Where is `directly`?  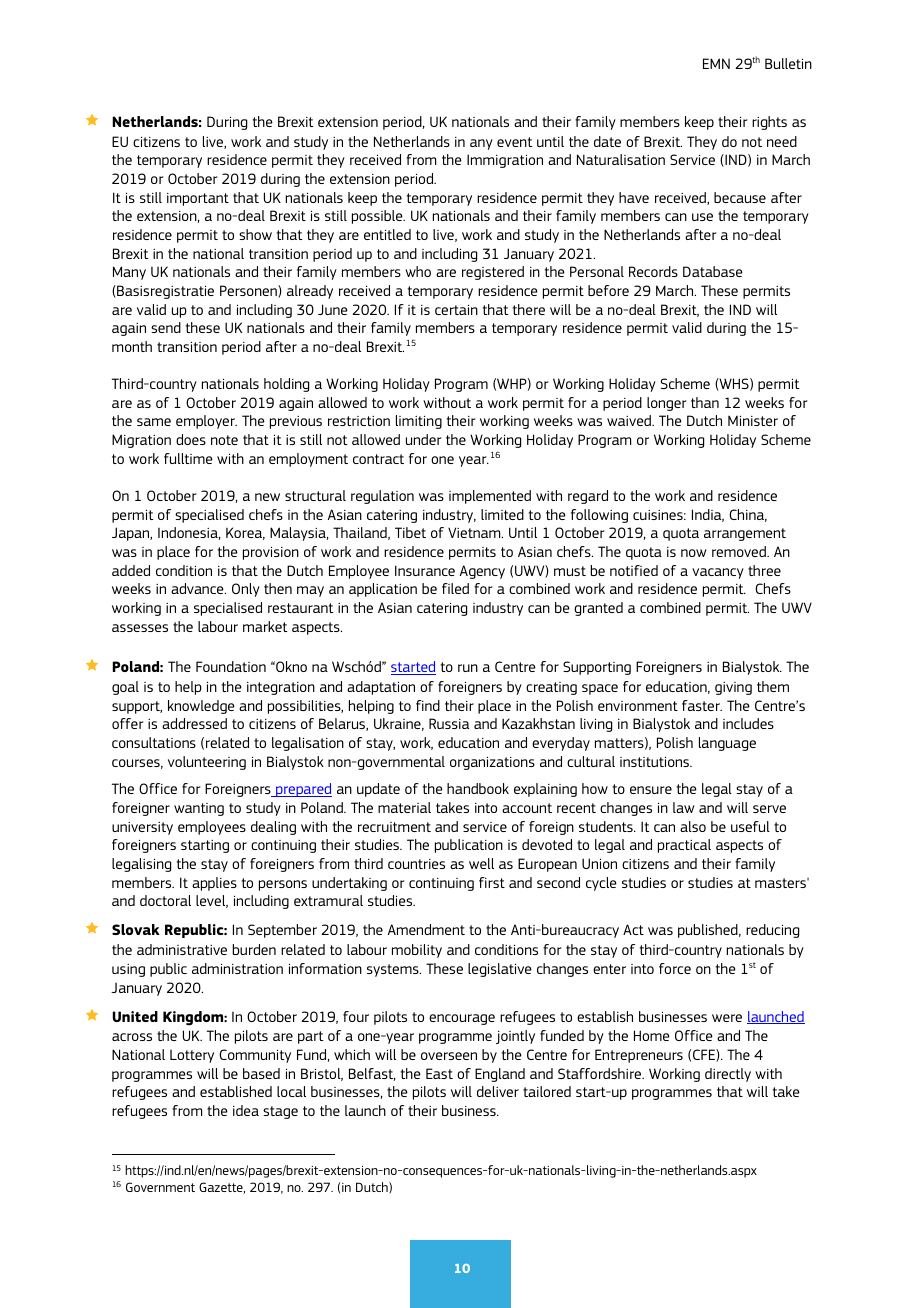
directly is located at coordinates (728, 1075).
